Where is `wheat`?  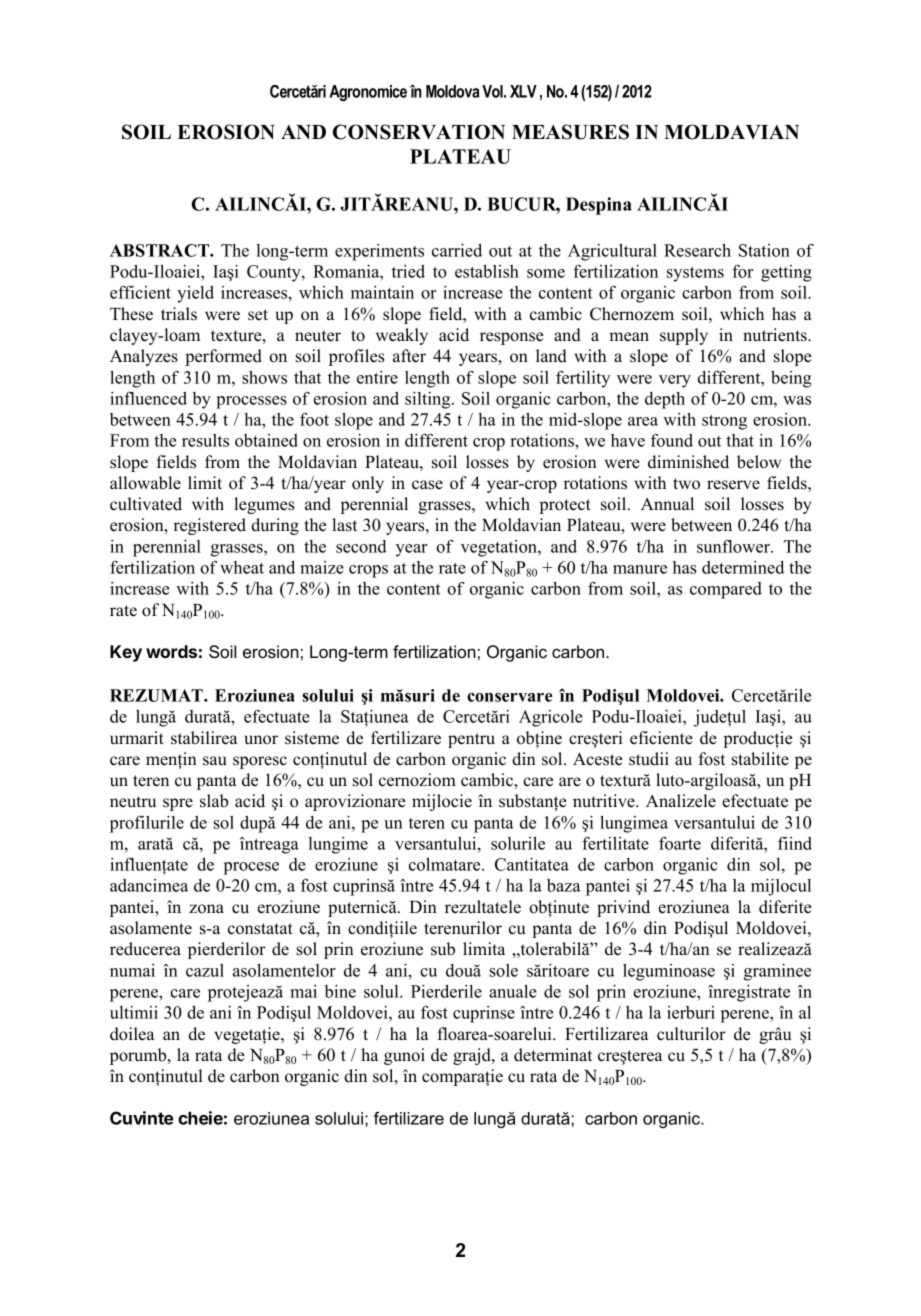 wheat is located at coordinates (242, 567).
